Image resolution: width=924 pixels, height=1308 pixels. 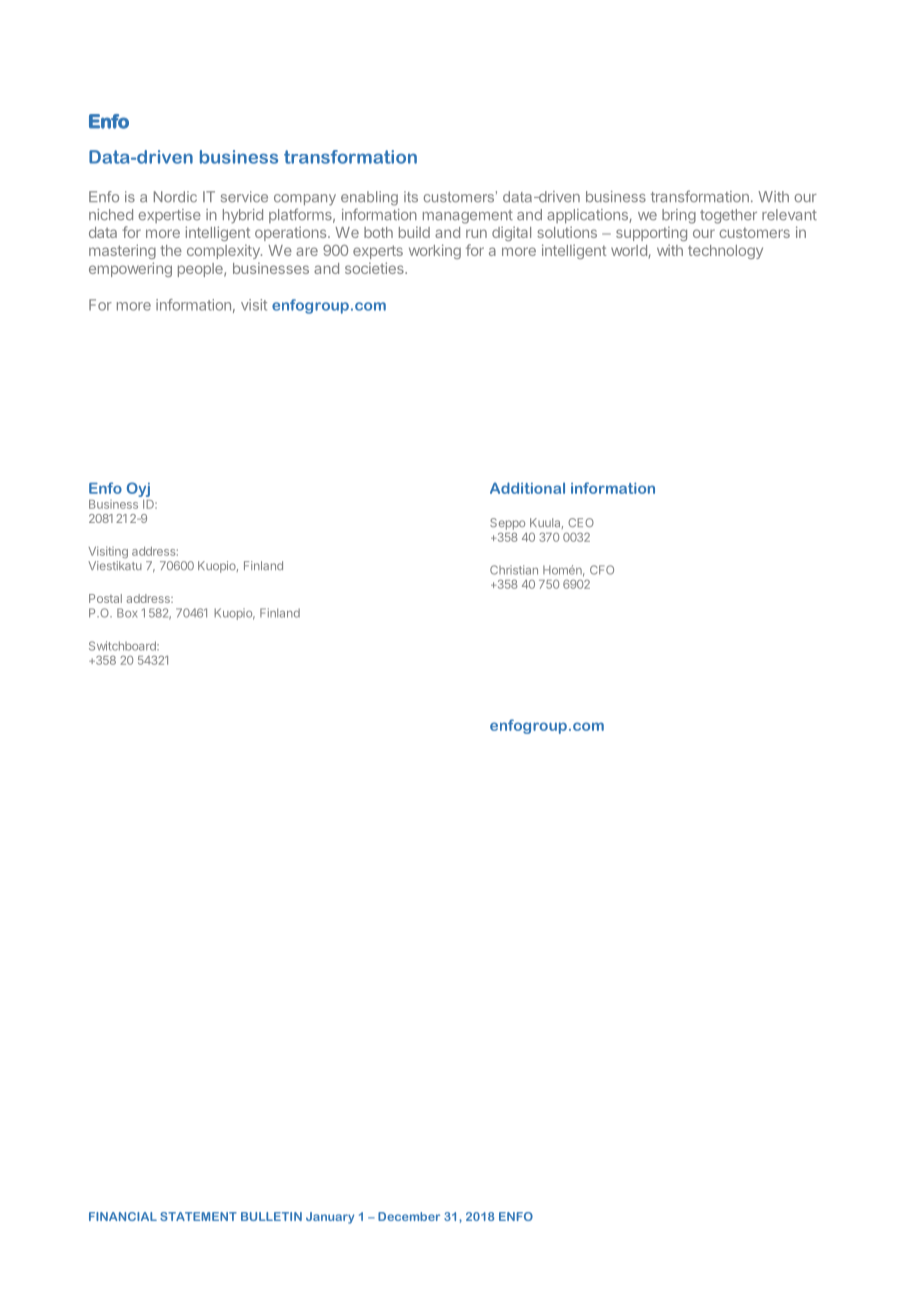 I want to click on expertise, so click(x=169, y=216).
